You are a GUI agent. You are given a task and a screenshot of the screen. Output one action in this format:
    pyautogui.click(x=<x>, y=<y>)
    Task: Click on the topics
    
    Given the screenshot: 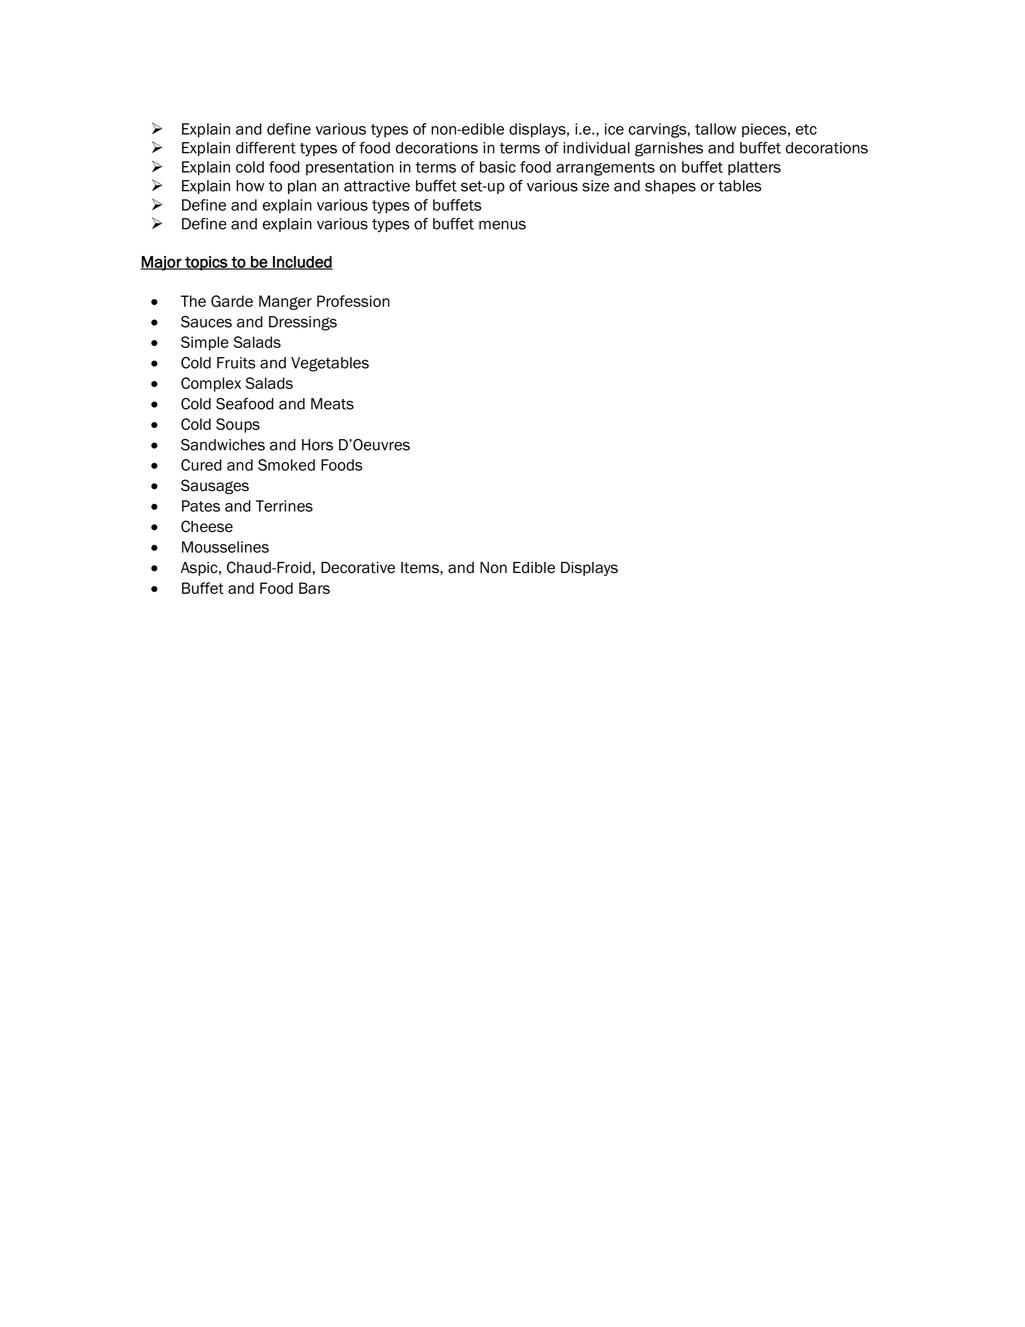 What is the action you would take?
    pyautogui.click(x=206, y=263)
